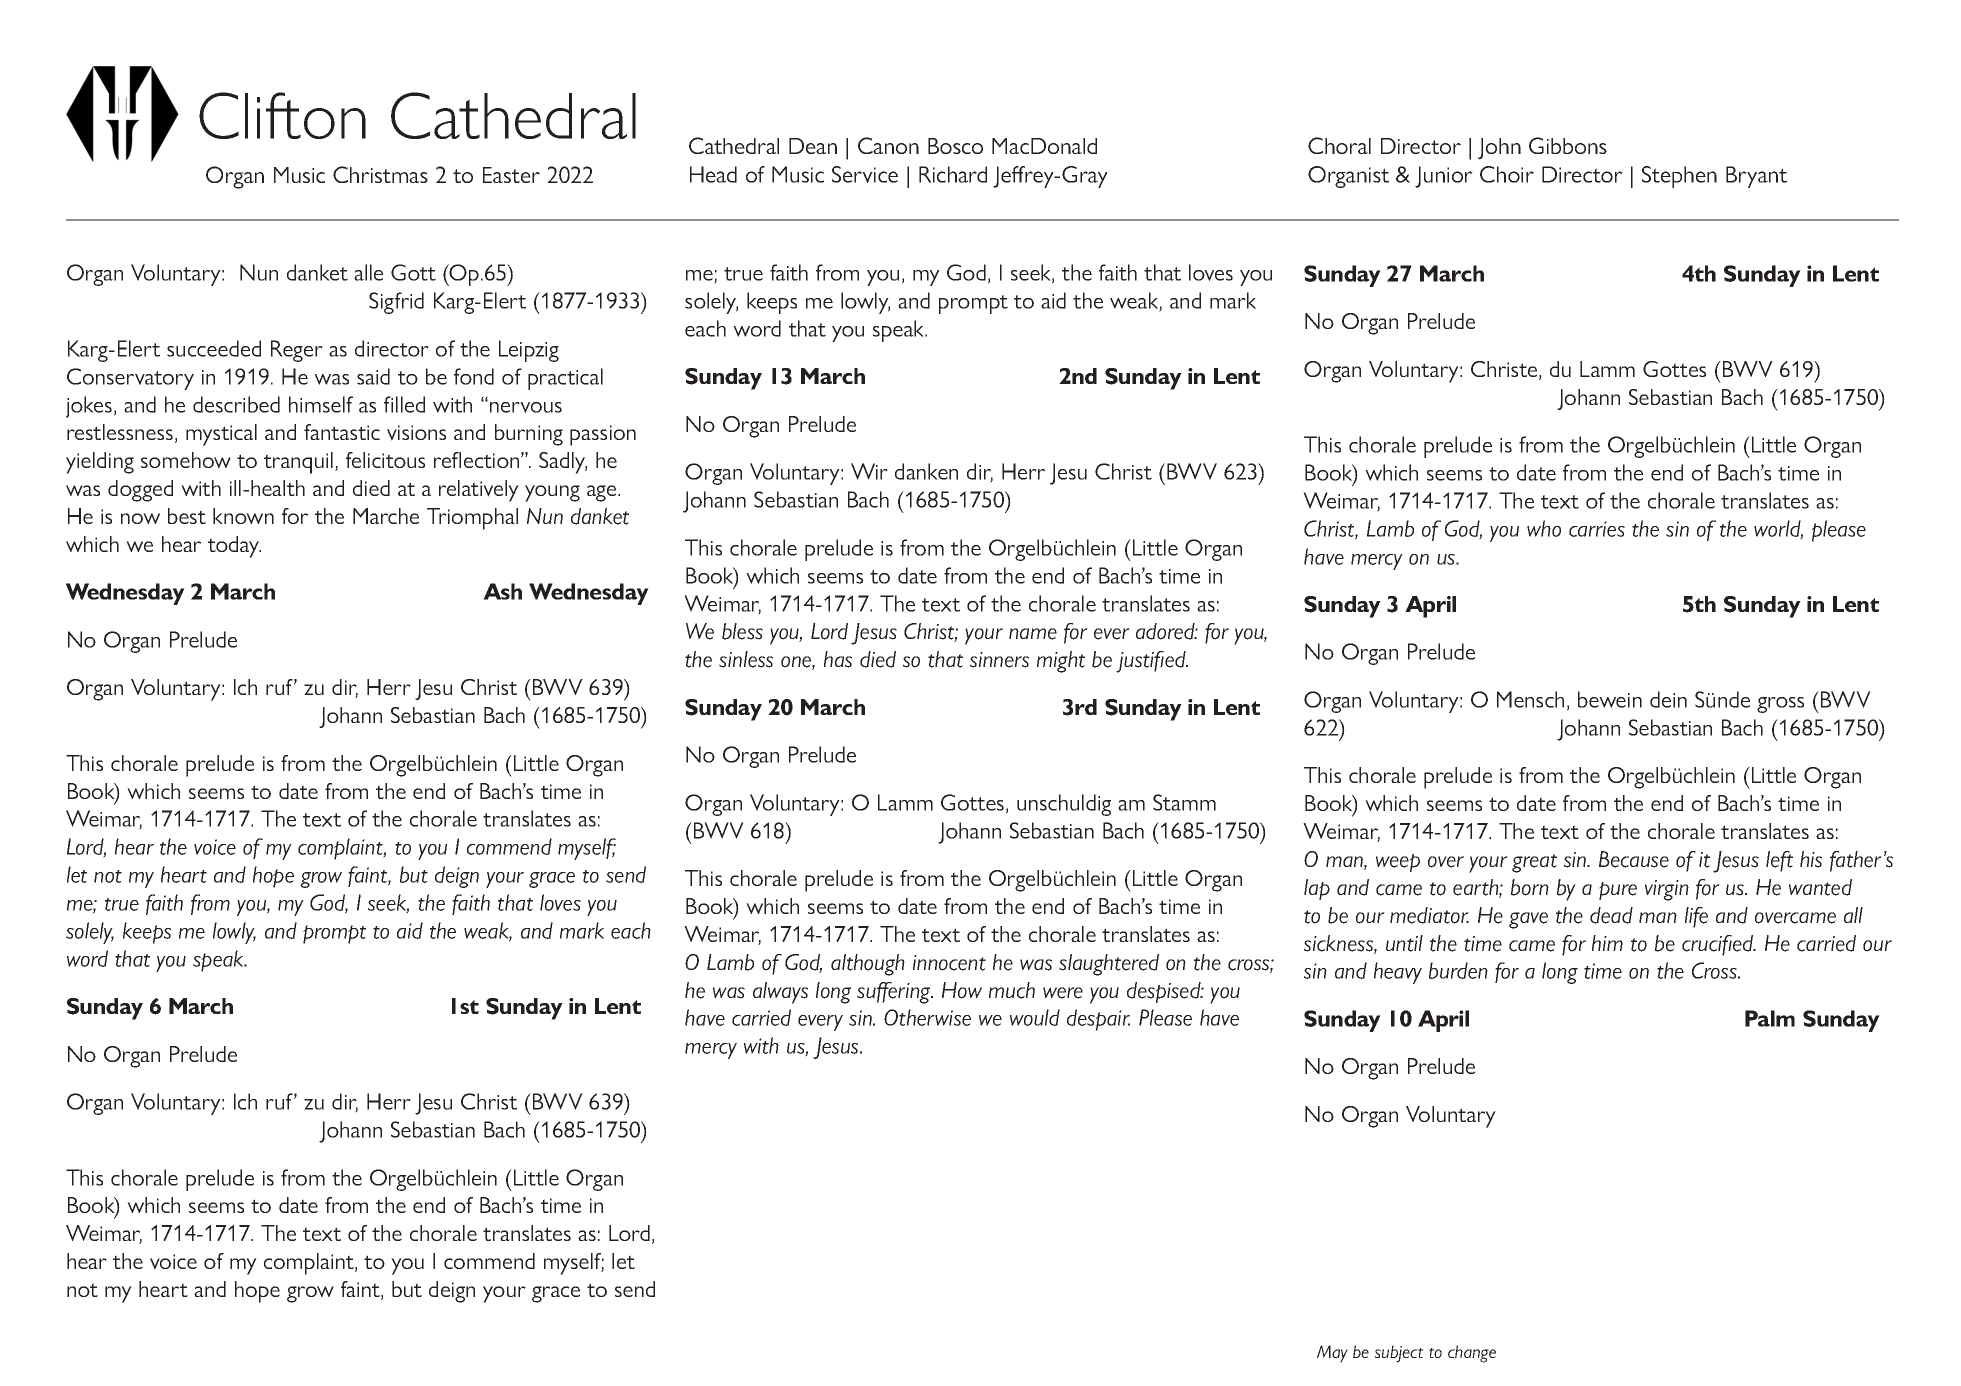 The image size is (1961, 1386). Describe the element at coordinates (1332, 1354) in the document. I see `May` at that location.
